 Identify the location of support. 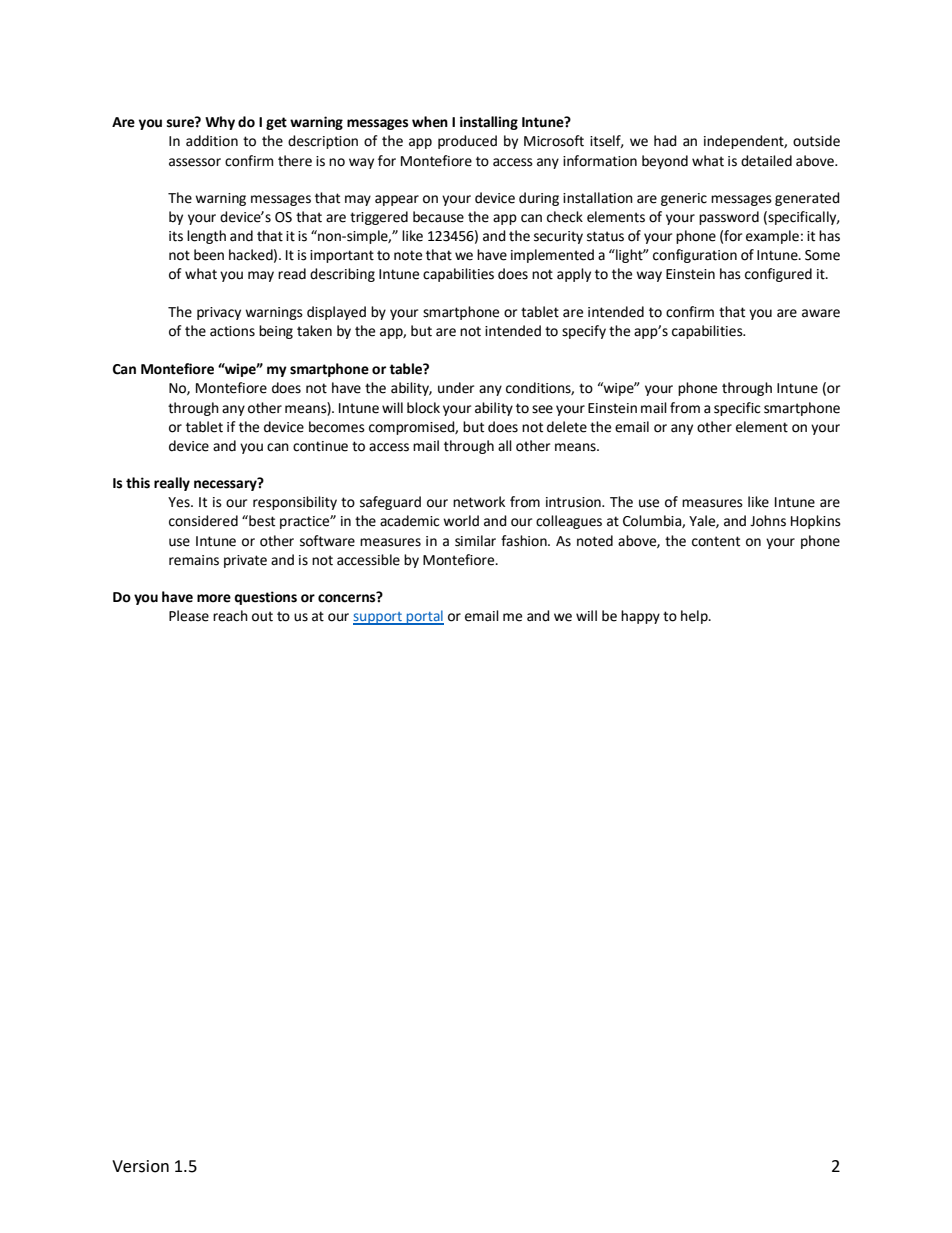
(378, 618).
